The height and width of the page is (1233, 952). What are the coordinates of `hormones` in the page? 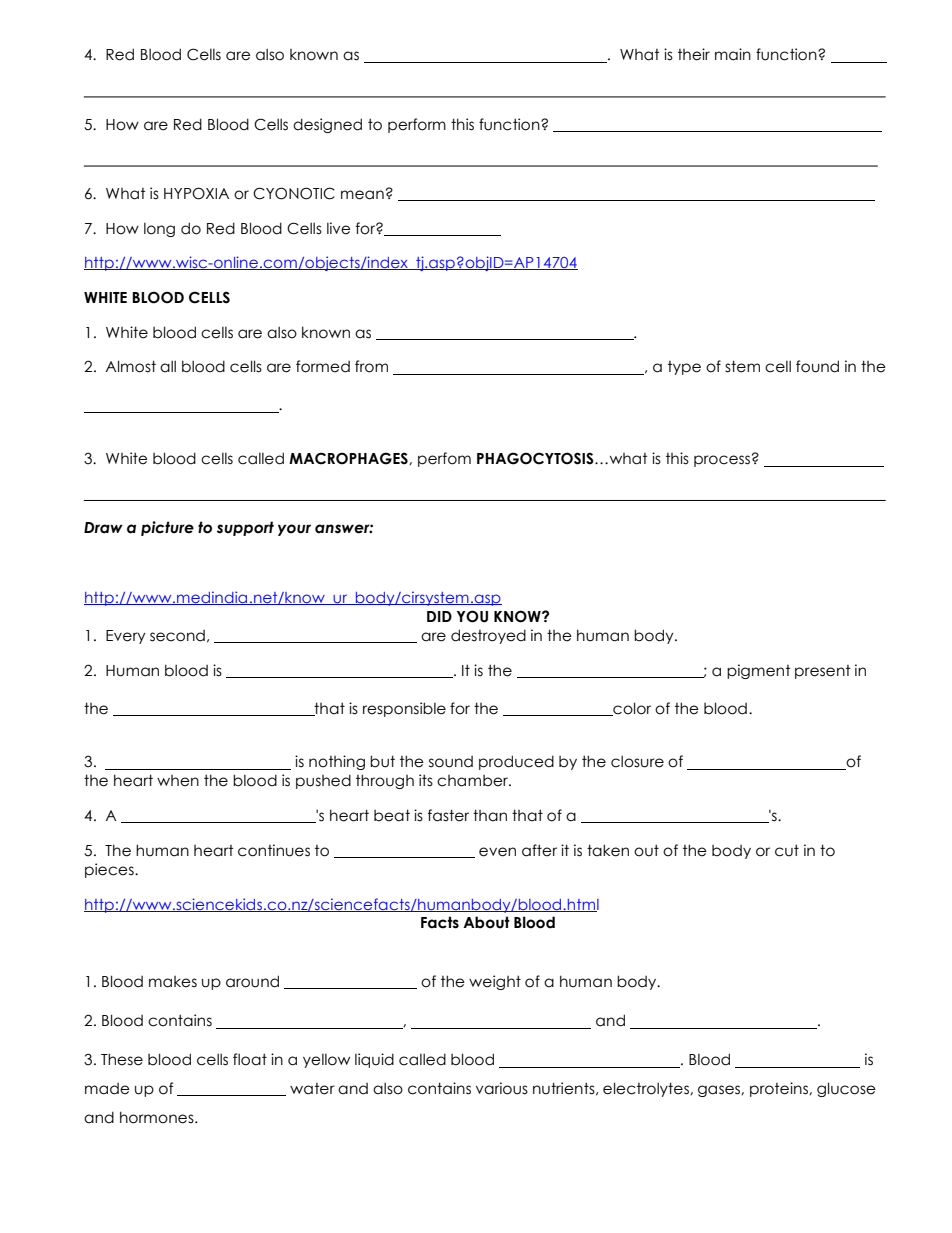 It's located at (158, 1117).
